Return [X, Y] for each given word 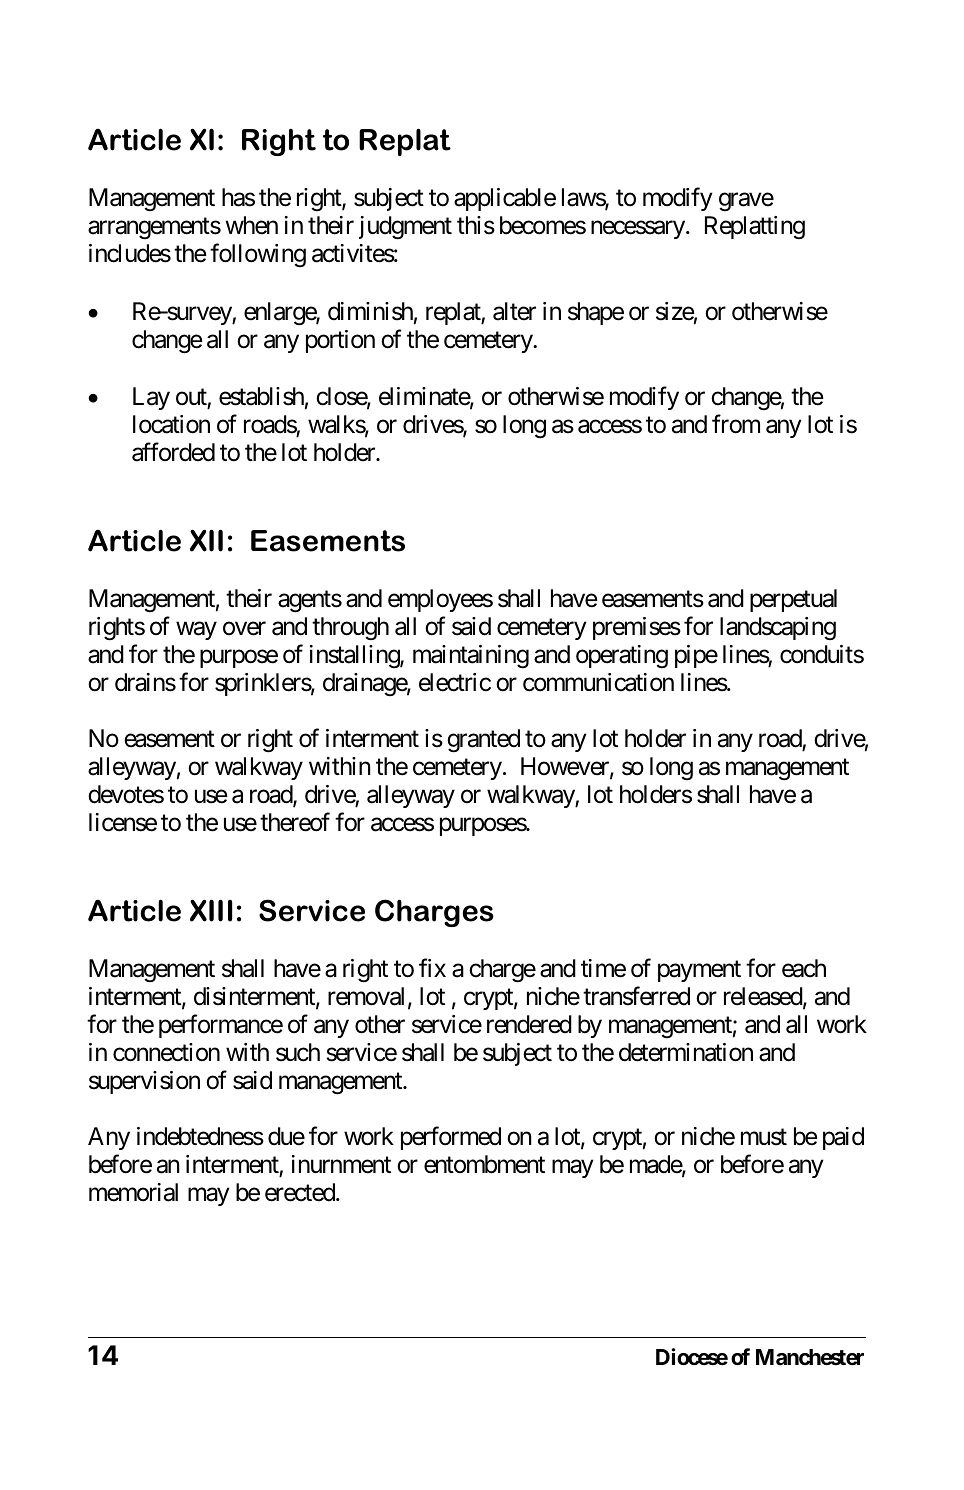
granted [483, 741]
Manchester [810, 1357]
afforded [173, 452]
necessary [638, 230]
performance [221, 1026]
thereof [295, 822]
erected [301, 1192]
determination [686, 1052]
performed [451, 1138]
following [258, 255]
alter [514, 311]
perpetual [793, 600]
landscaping [778, 628]
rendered [529, 1024]
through [350, 628]
